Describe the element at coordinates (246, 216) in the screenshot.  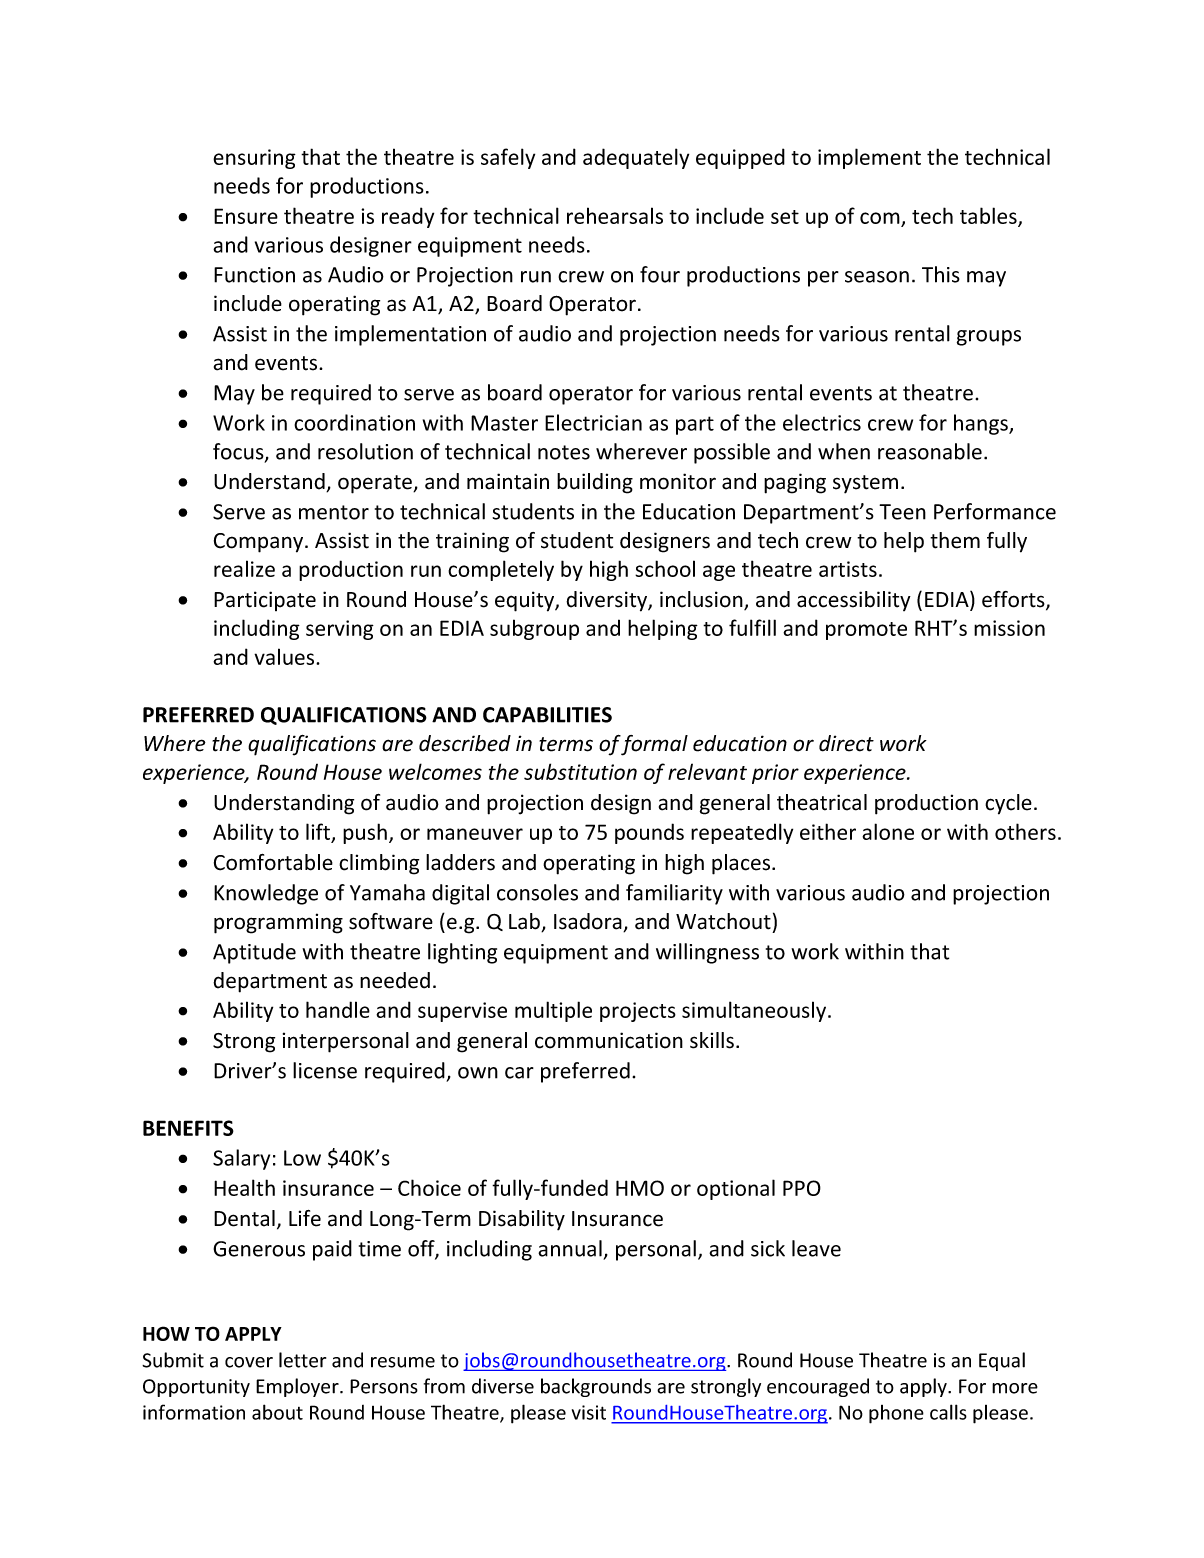
I see `Ensure` at that location.
